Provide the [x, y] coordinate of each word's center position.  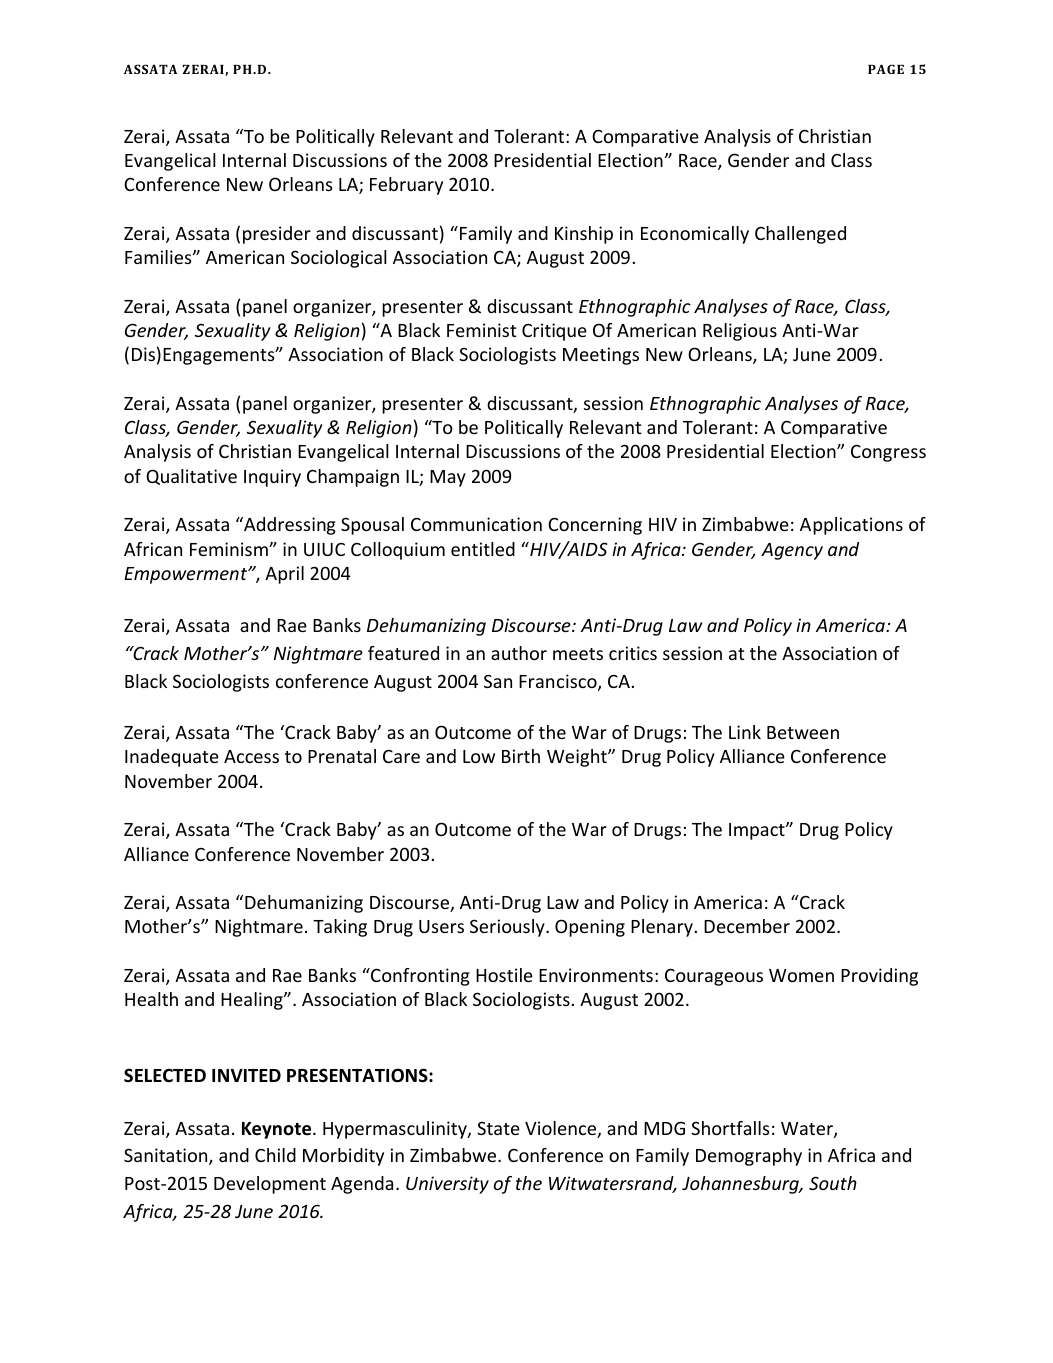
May [448, 478]
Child [275, 1155]
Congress [888, 453]
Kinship [584, 235]
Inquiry [272, 478]
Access [251, 756]
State [498, 1128]
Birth [521, 756]
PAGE [886, 69]
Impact [758, 831]
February [406, 186]
